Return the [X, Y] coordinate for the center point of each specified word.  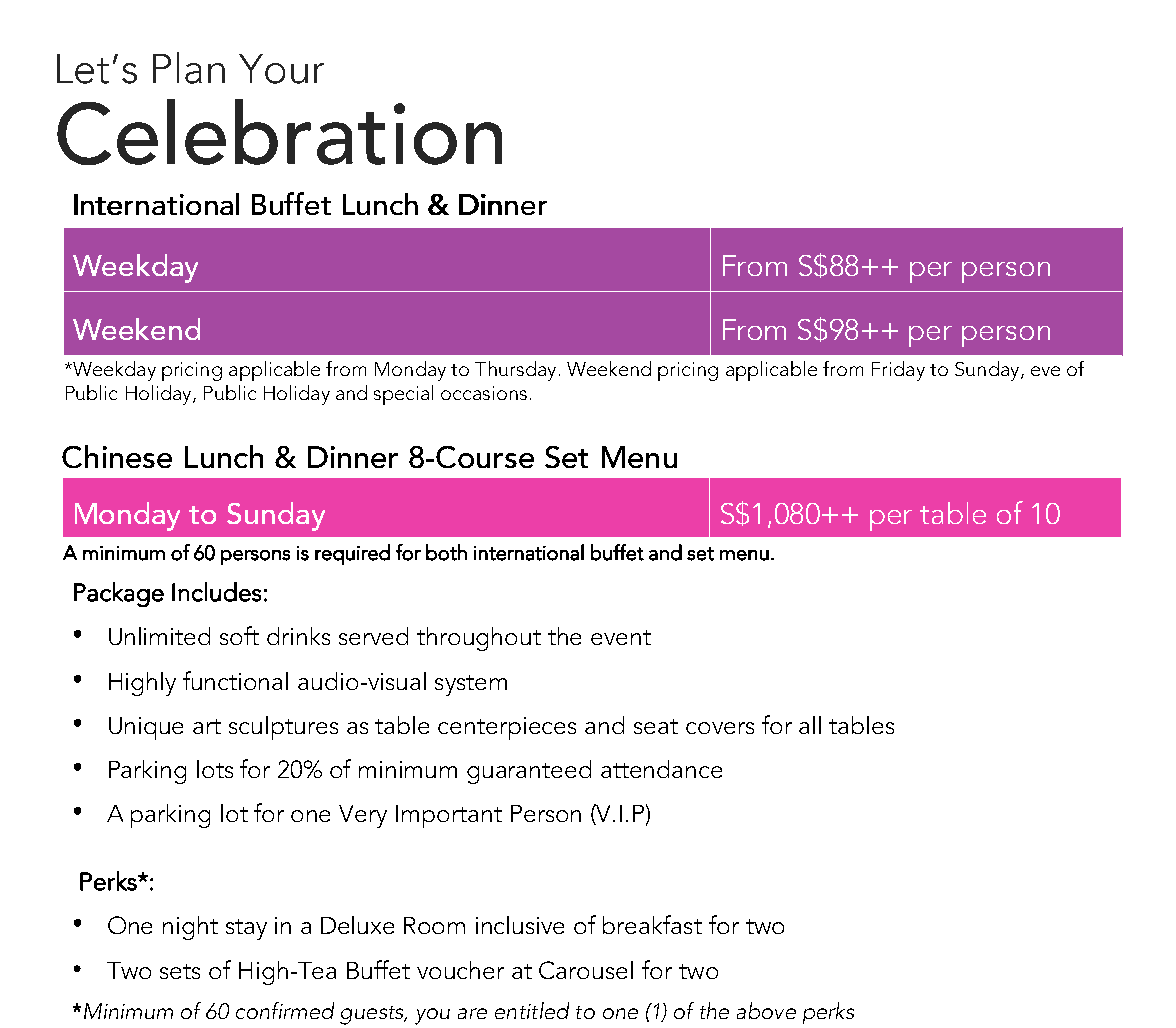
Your [281, 69]
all [810, 725]
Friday [898, 371]
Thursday [515, 371]
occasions [484, 393]
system [471, 685]
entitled [532, 1010]
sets [180, 971]
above [766, 1010]
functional [235, 680]
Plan [189, 68]
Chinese [117, 456]
